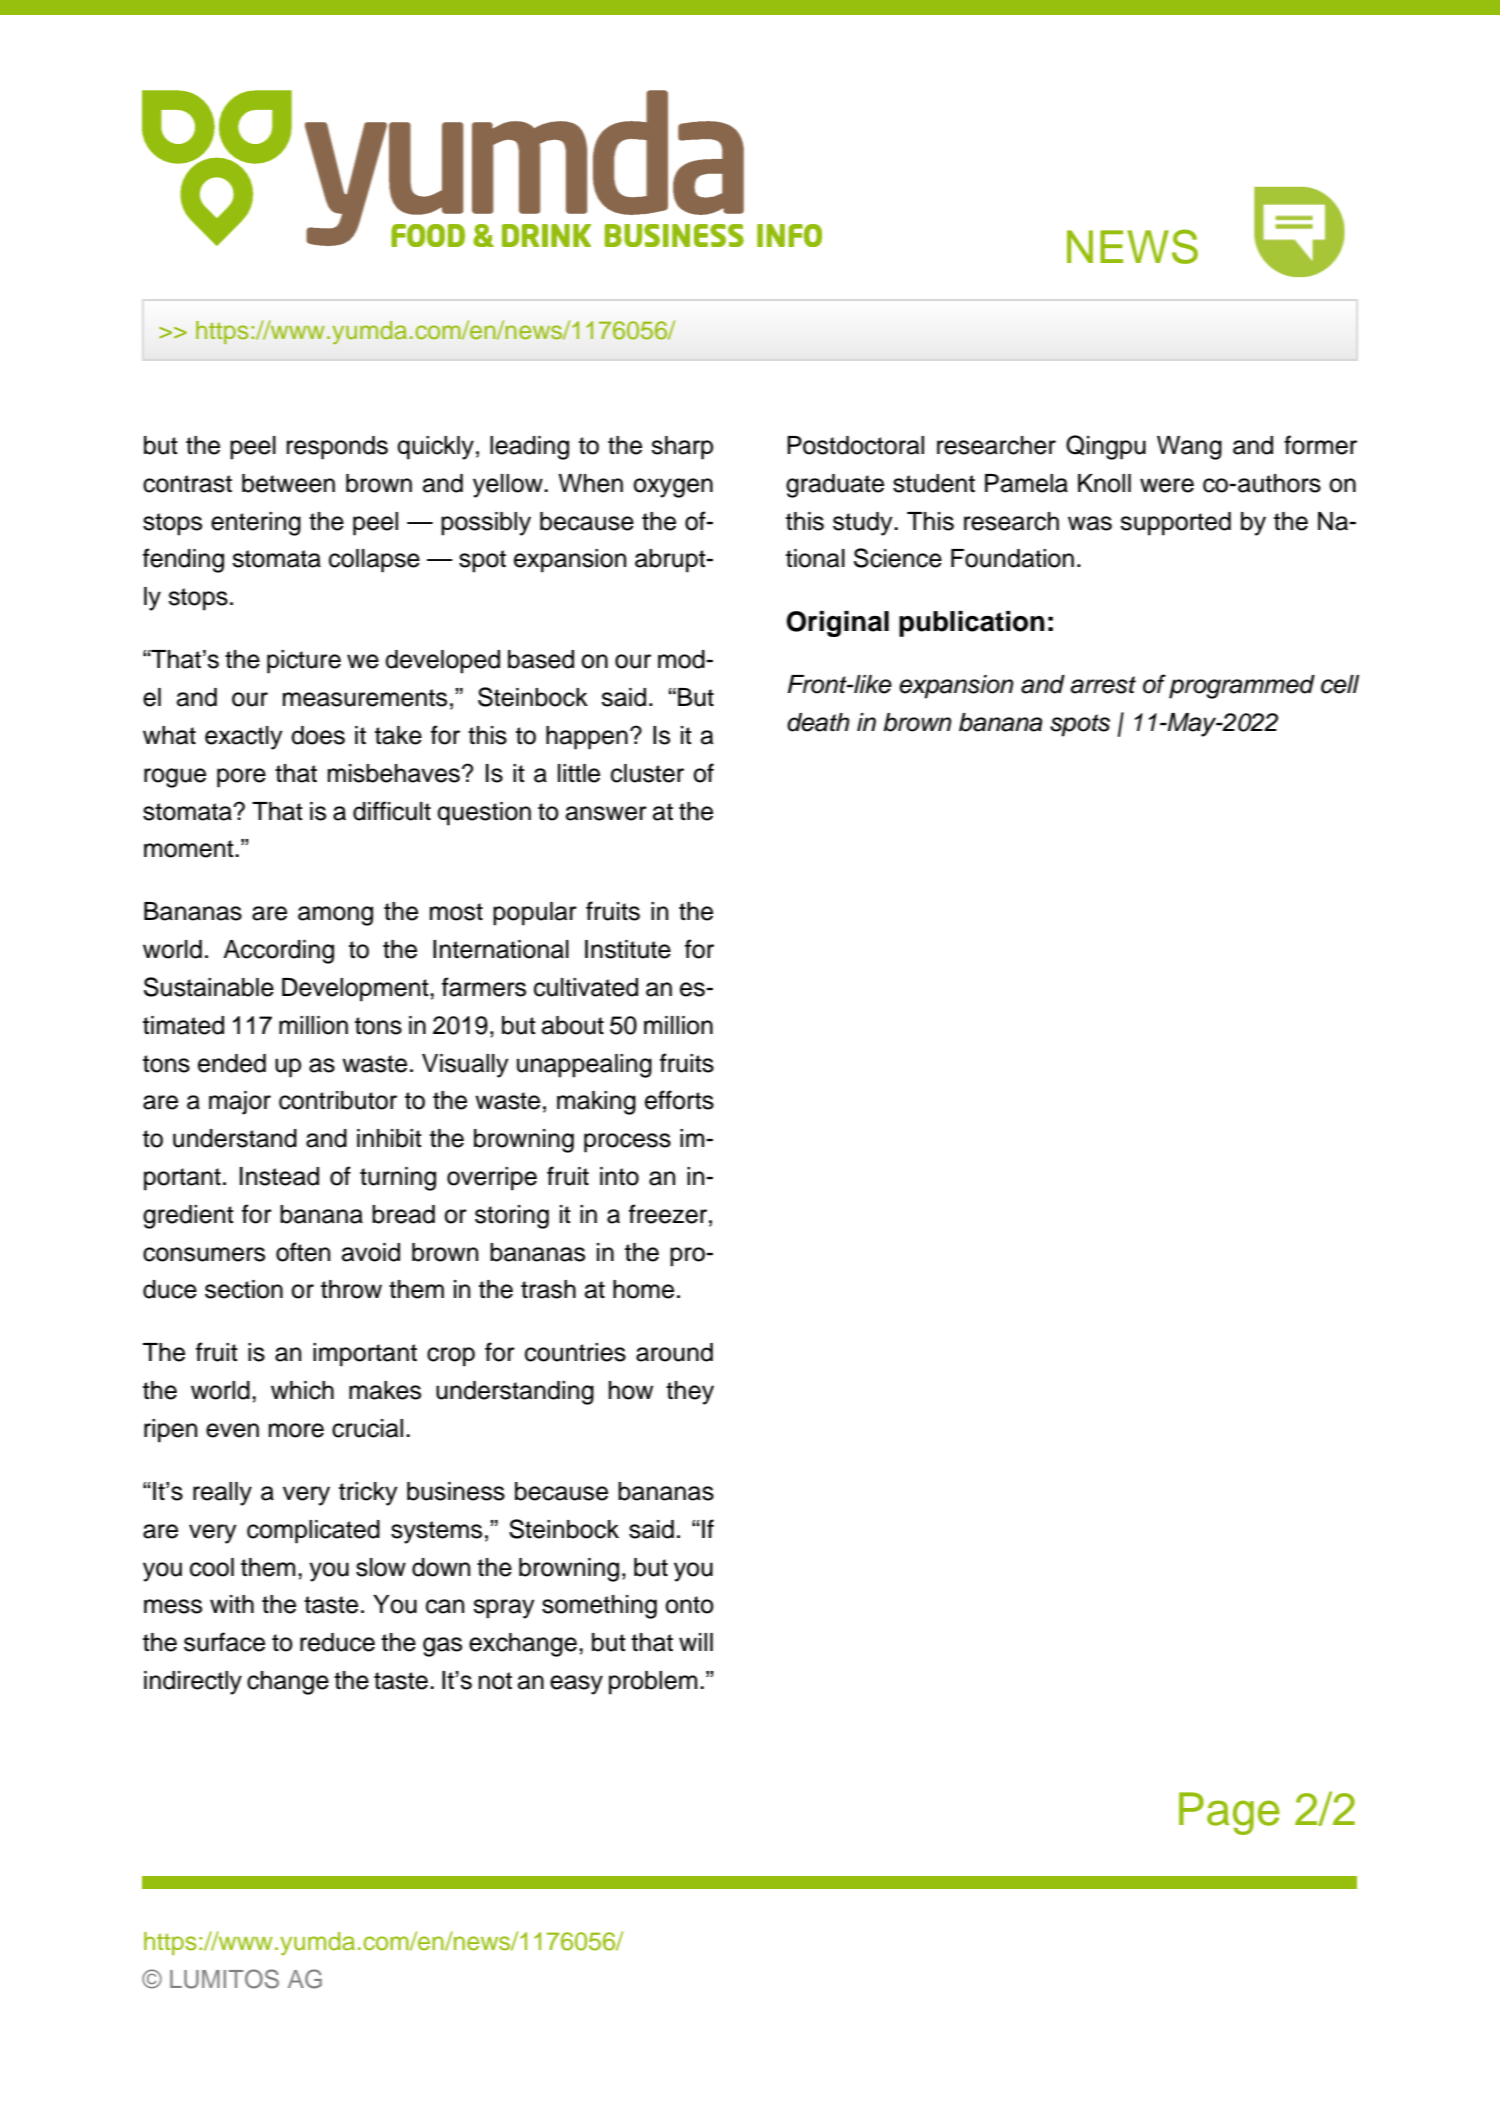 This screenshot has height=2122, width=1500. Describe the element at coordinates (1167, 485) in the screenshot. I see `were` at that location.
